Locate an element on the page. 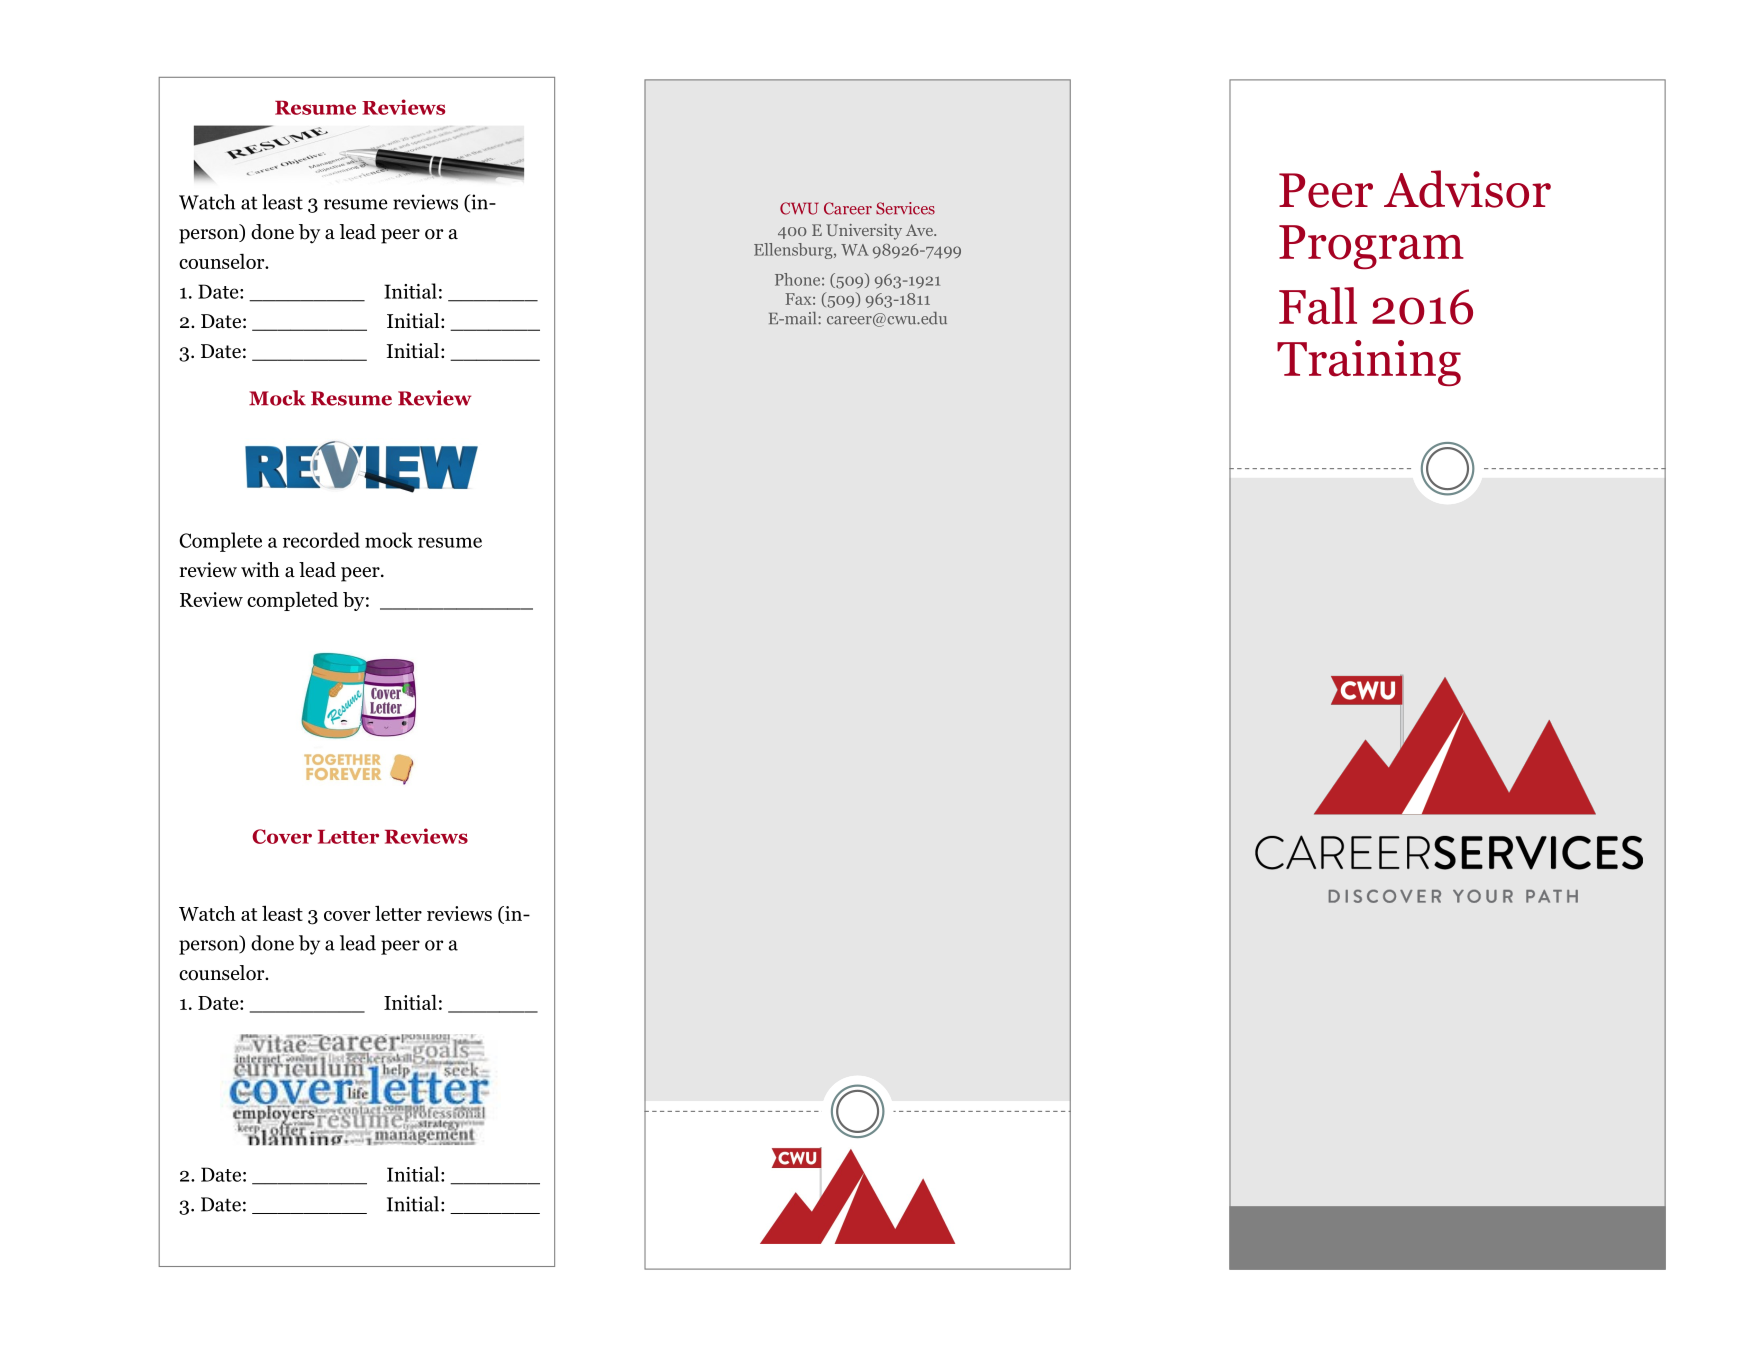  Program is located at coordinates (1371, 247).
